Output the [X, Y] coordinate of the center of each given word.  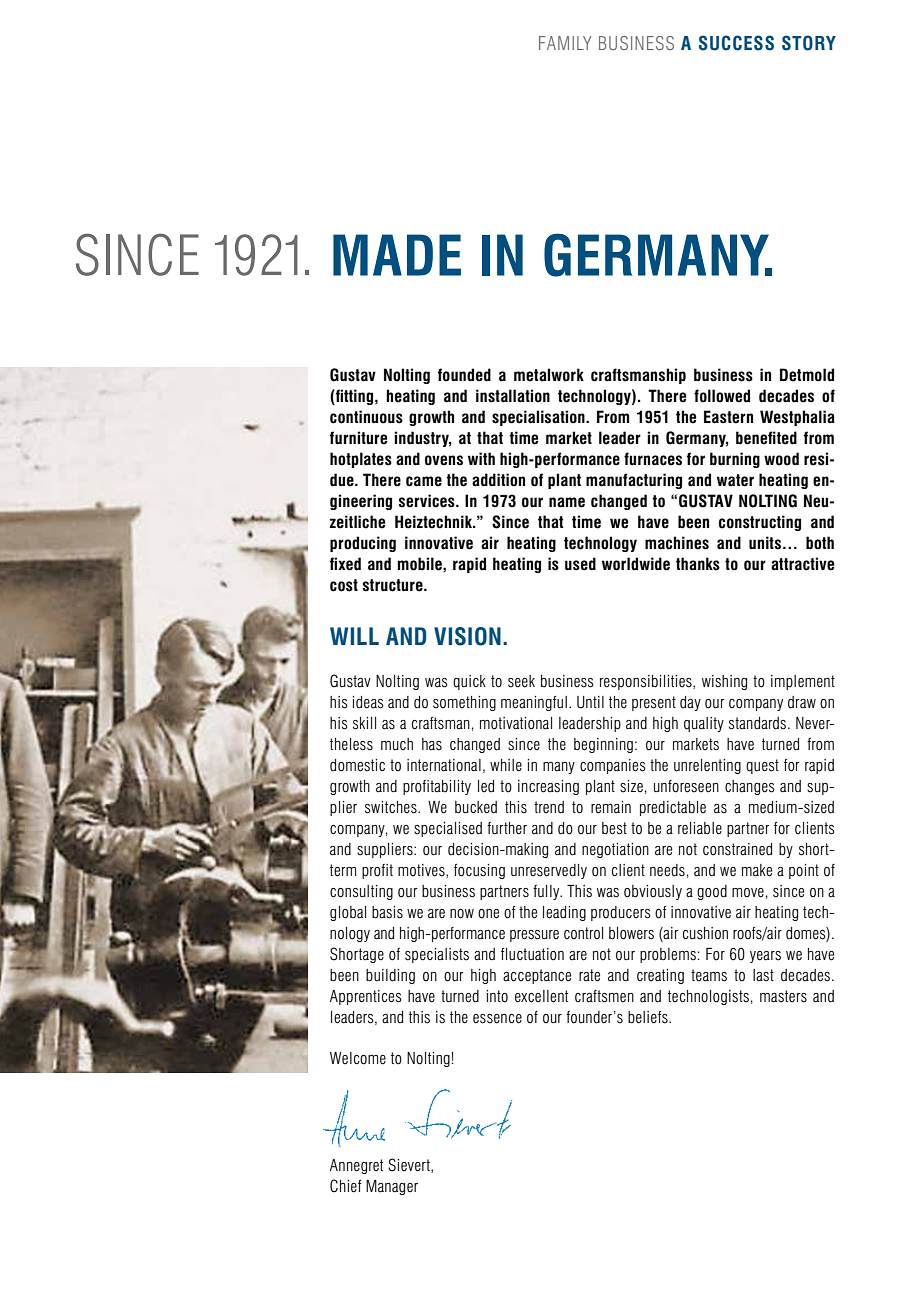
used [580, 564]
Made [397, 255]
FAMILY [565, 43]
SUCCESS [736, 43]
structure [393, 585]
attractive [802, 564]
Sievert [410, 1165]
